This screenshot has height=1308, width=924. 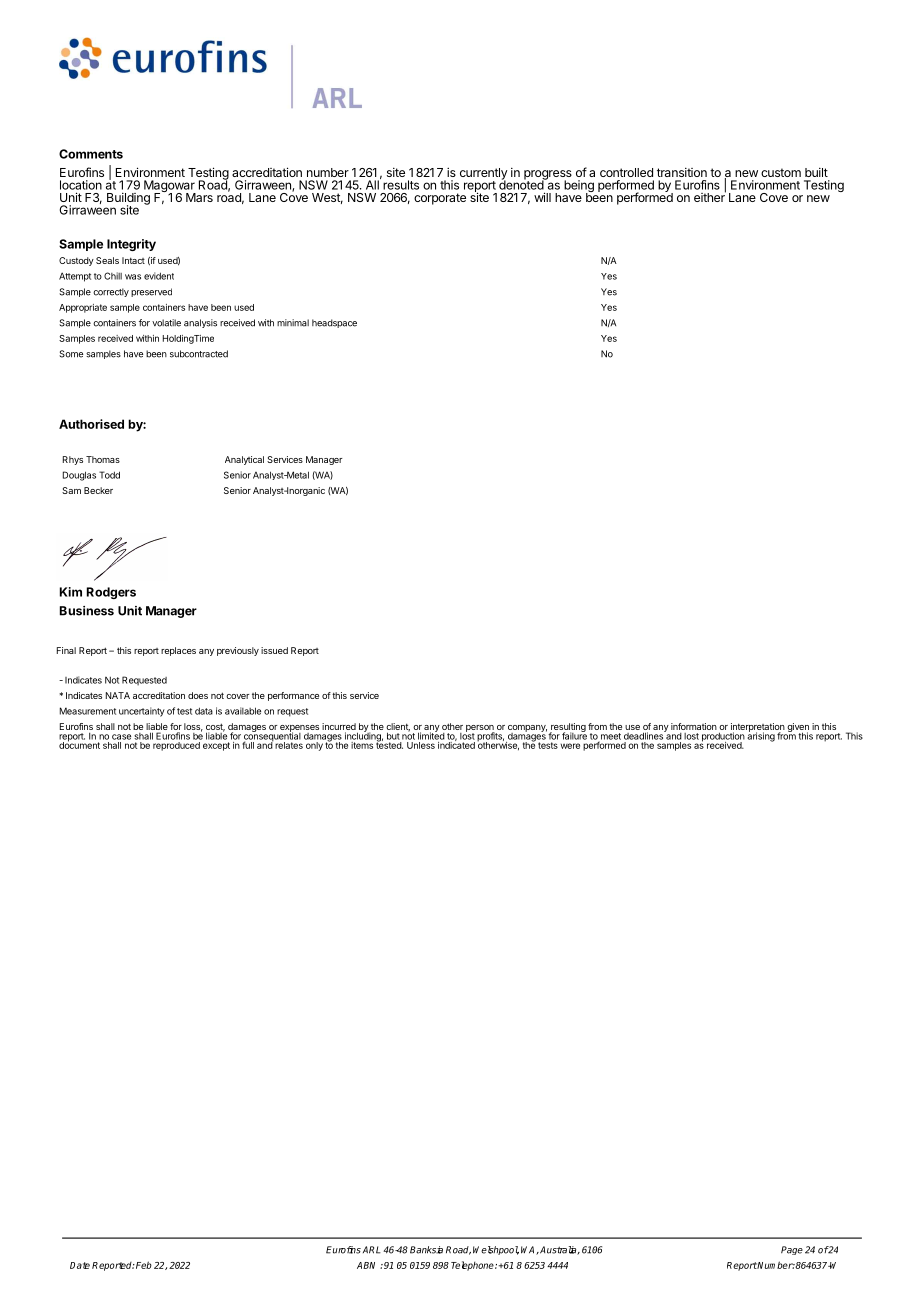 I want to click on information, so click(x=694, y=726).
